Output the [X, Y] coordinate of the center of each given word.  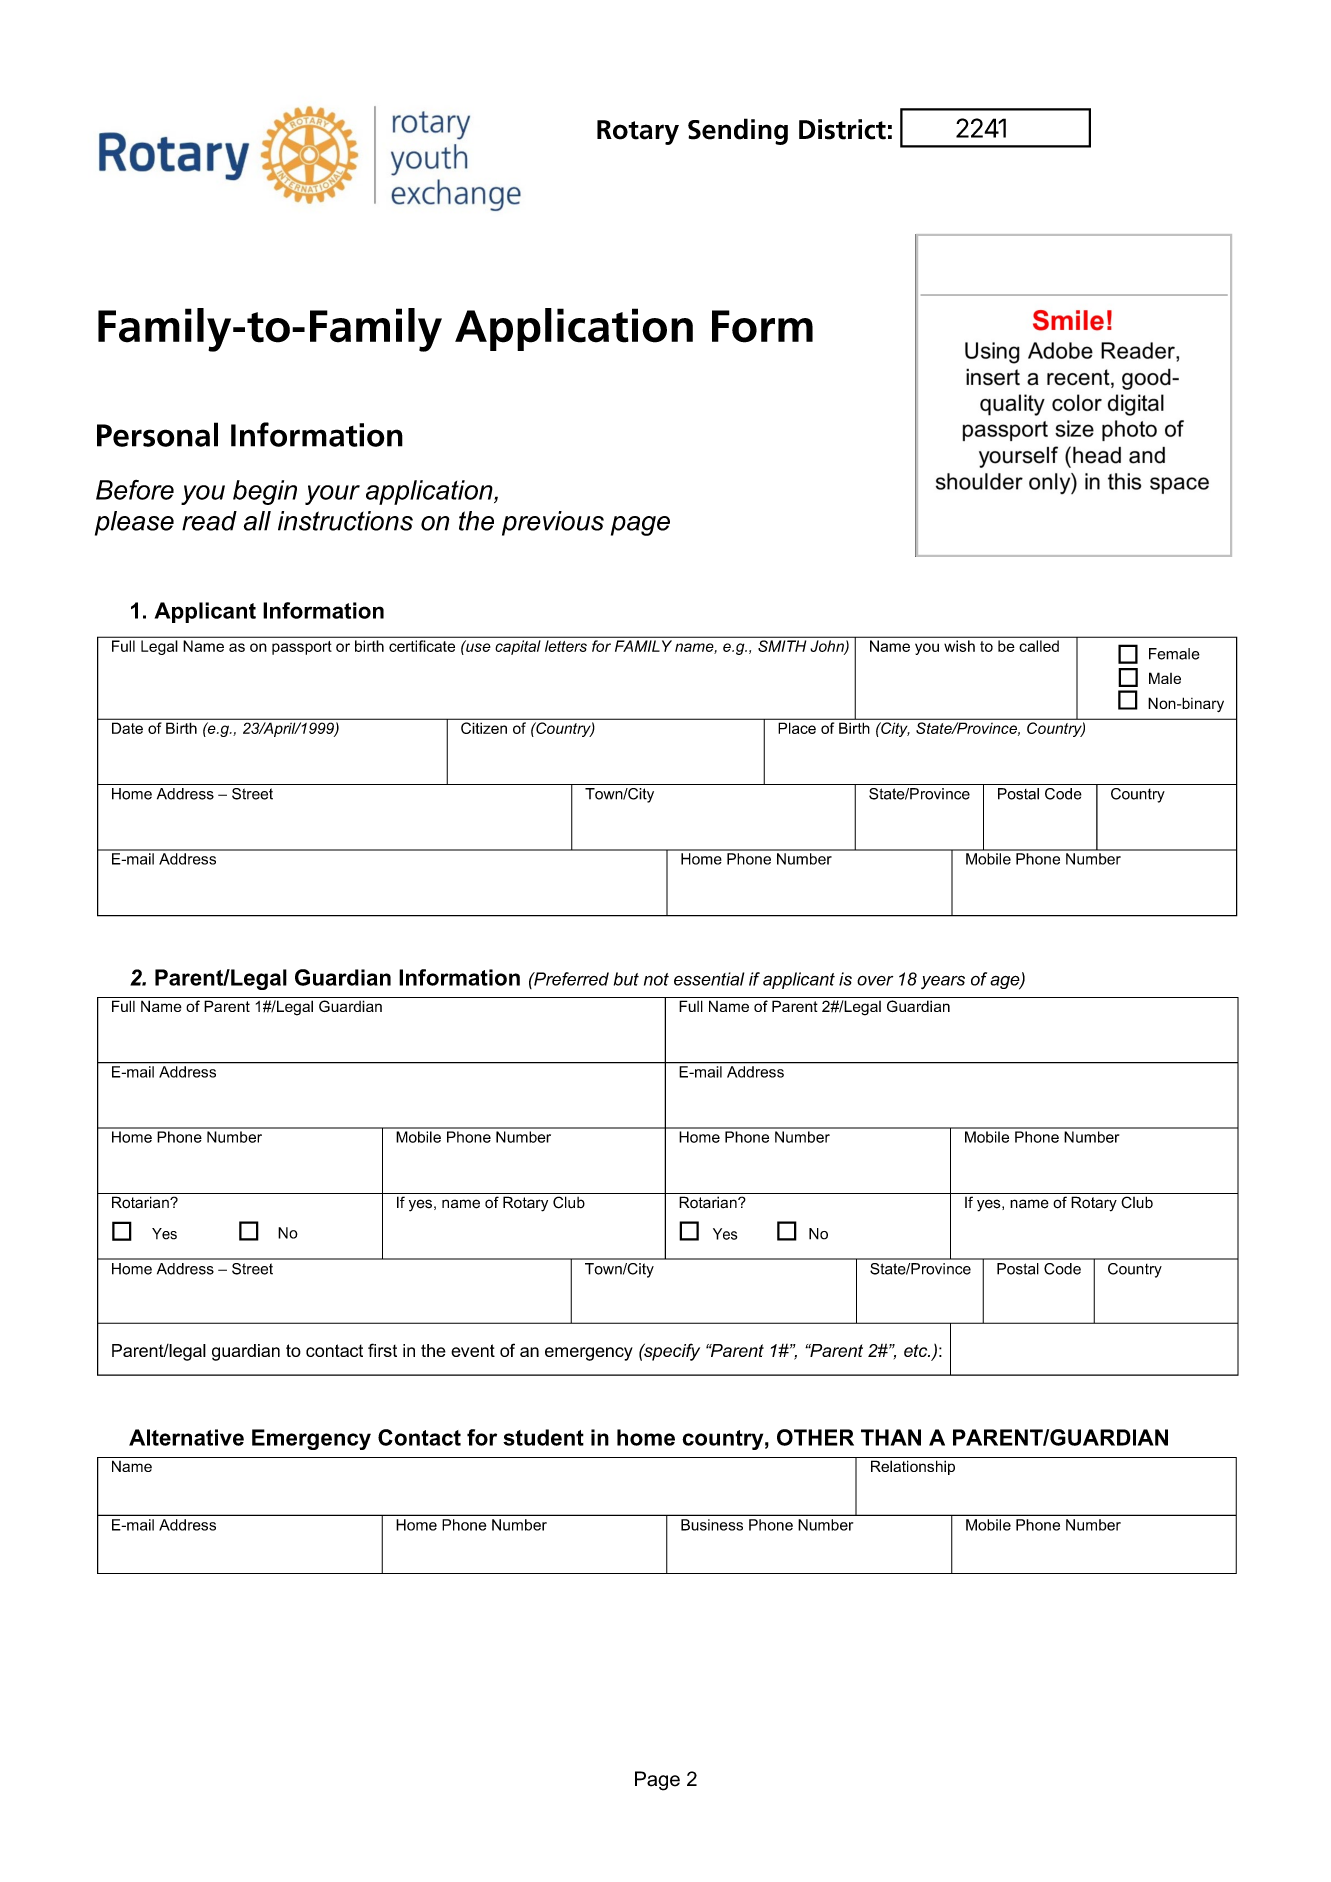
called [1039, 646]
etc [917, 1350]
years [943, 982]
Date [127, 728]
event [473, 1350]
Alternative [186, 1437]
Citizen [484, 728]
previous [553, 523]
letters [566, 646]
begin [265, 492]
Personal [157, 434]
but [626, 979]
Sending [738, 131]
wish [959, 646]
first [382, 1350]
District [842, 129]
